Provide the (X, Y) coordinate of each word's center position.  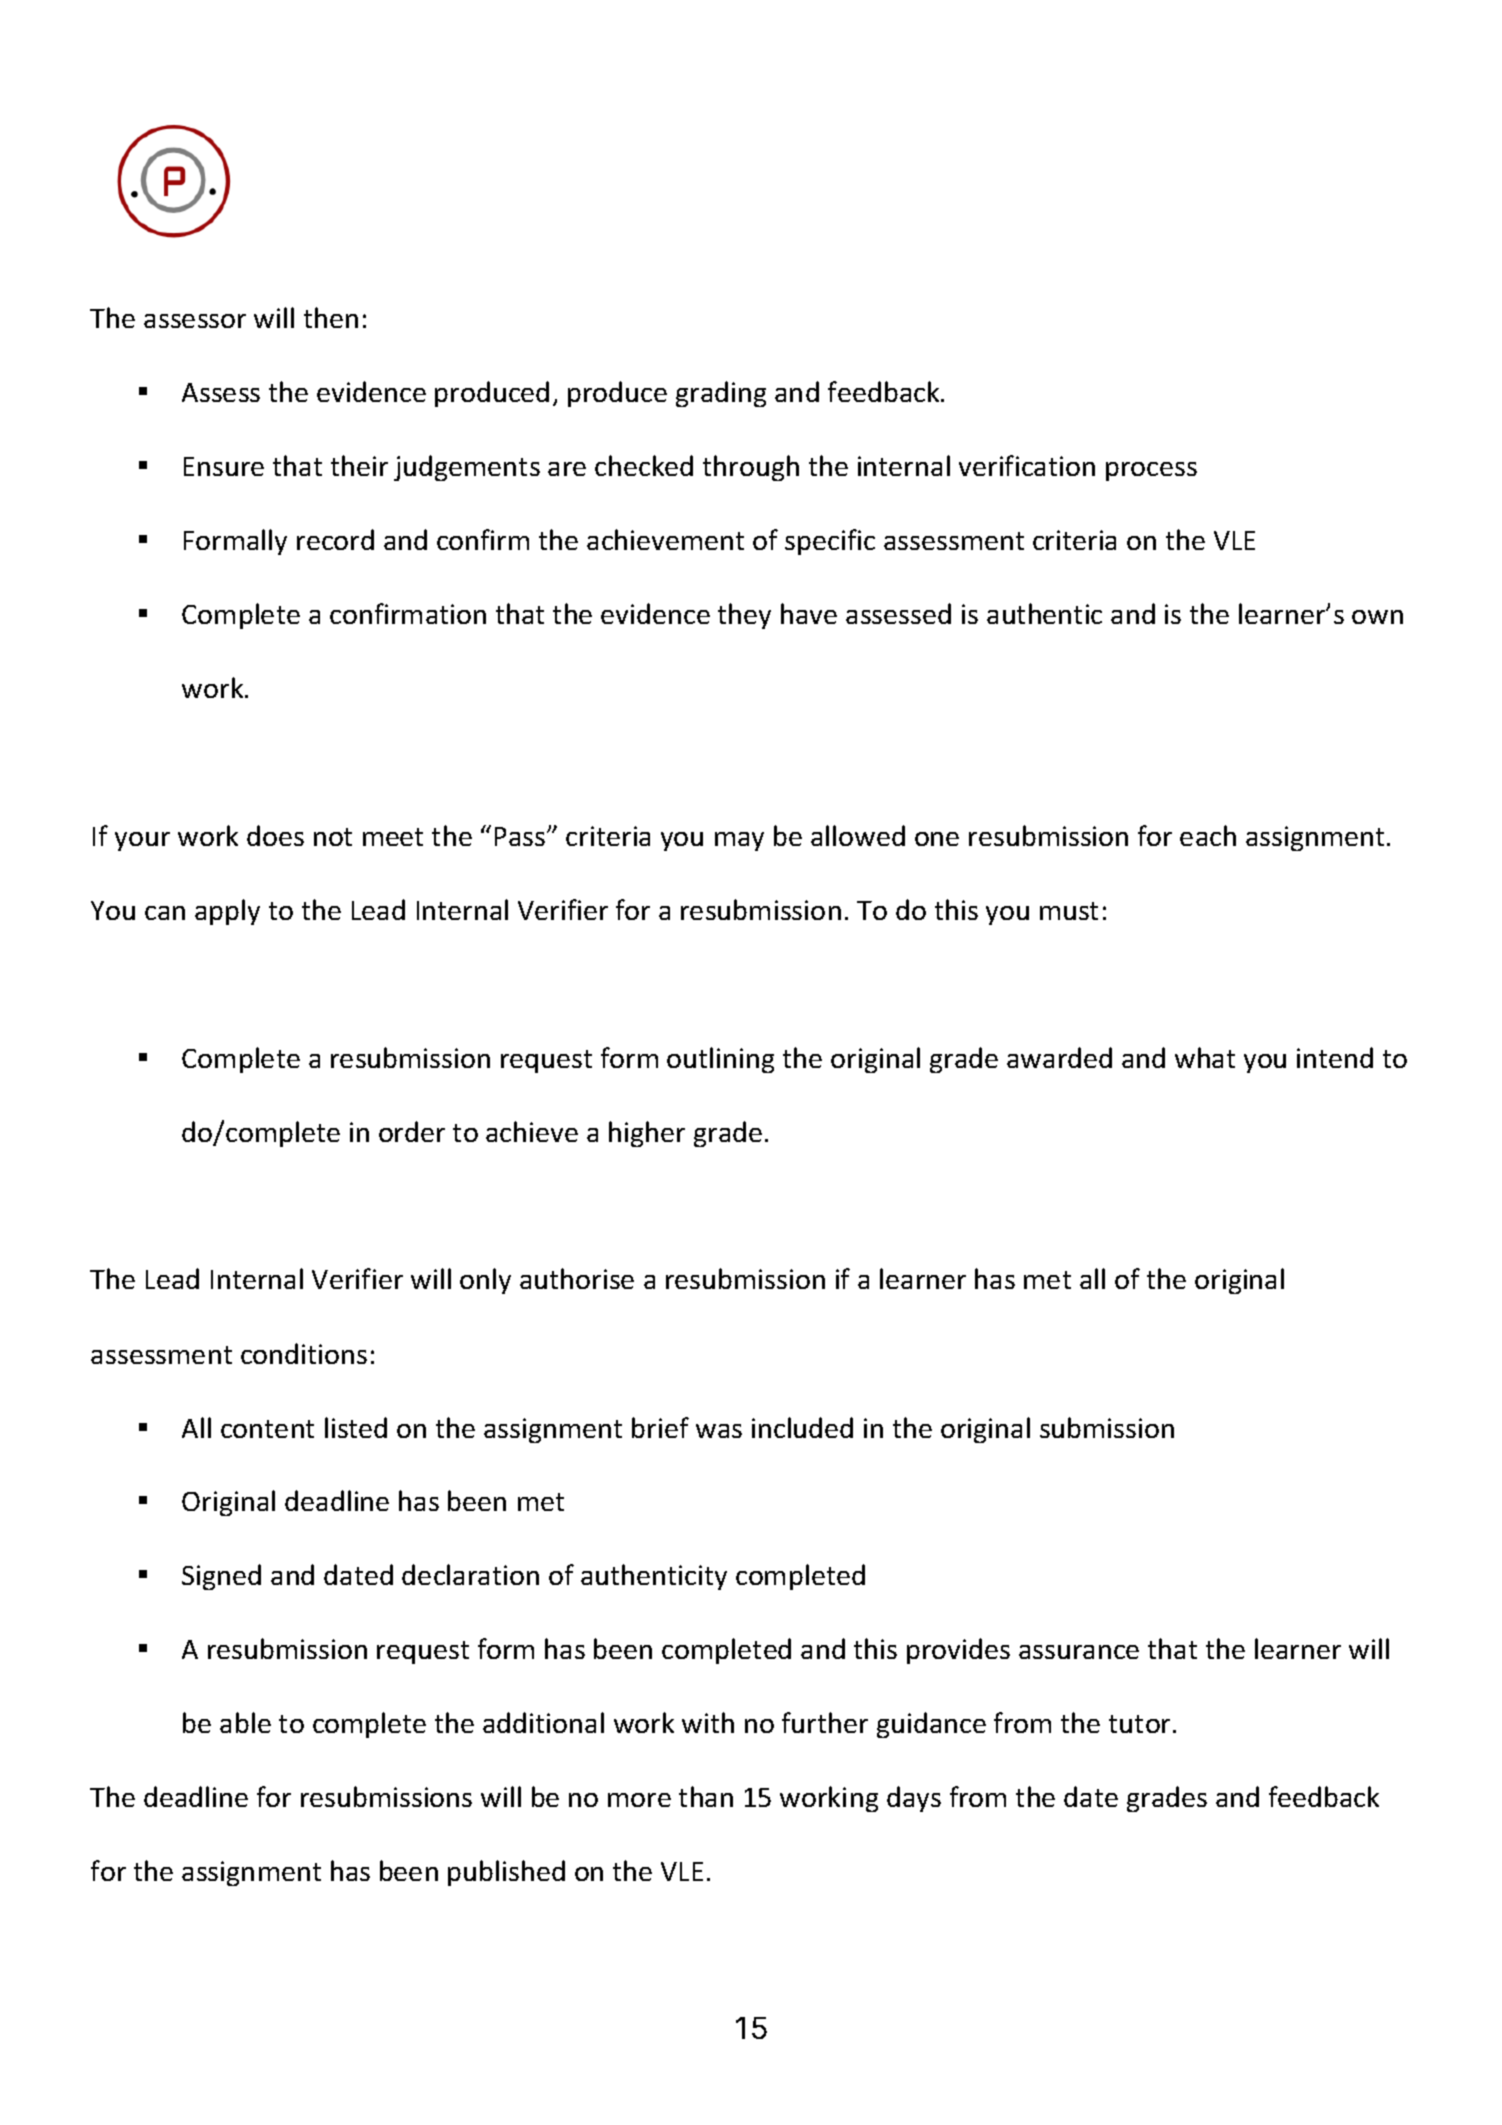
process (1151, 471)
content (267, 1429)
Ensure (224, 466)
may (739, 841)
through (751, 468)
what (1205, 1057)
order (412, 1131)
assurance (1079, 1652)
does (275, 835)
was (719, 1431)
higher (647, 1134)
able (245, 1722)
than (706, 1796)
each (1208, 835)
